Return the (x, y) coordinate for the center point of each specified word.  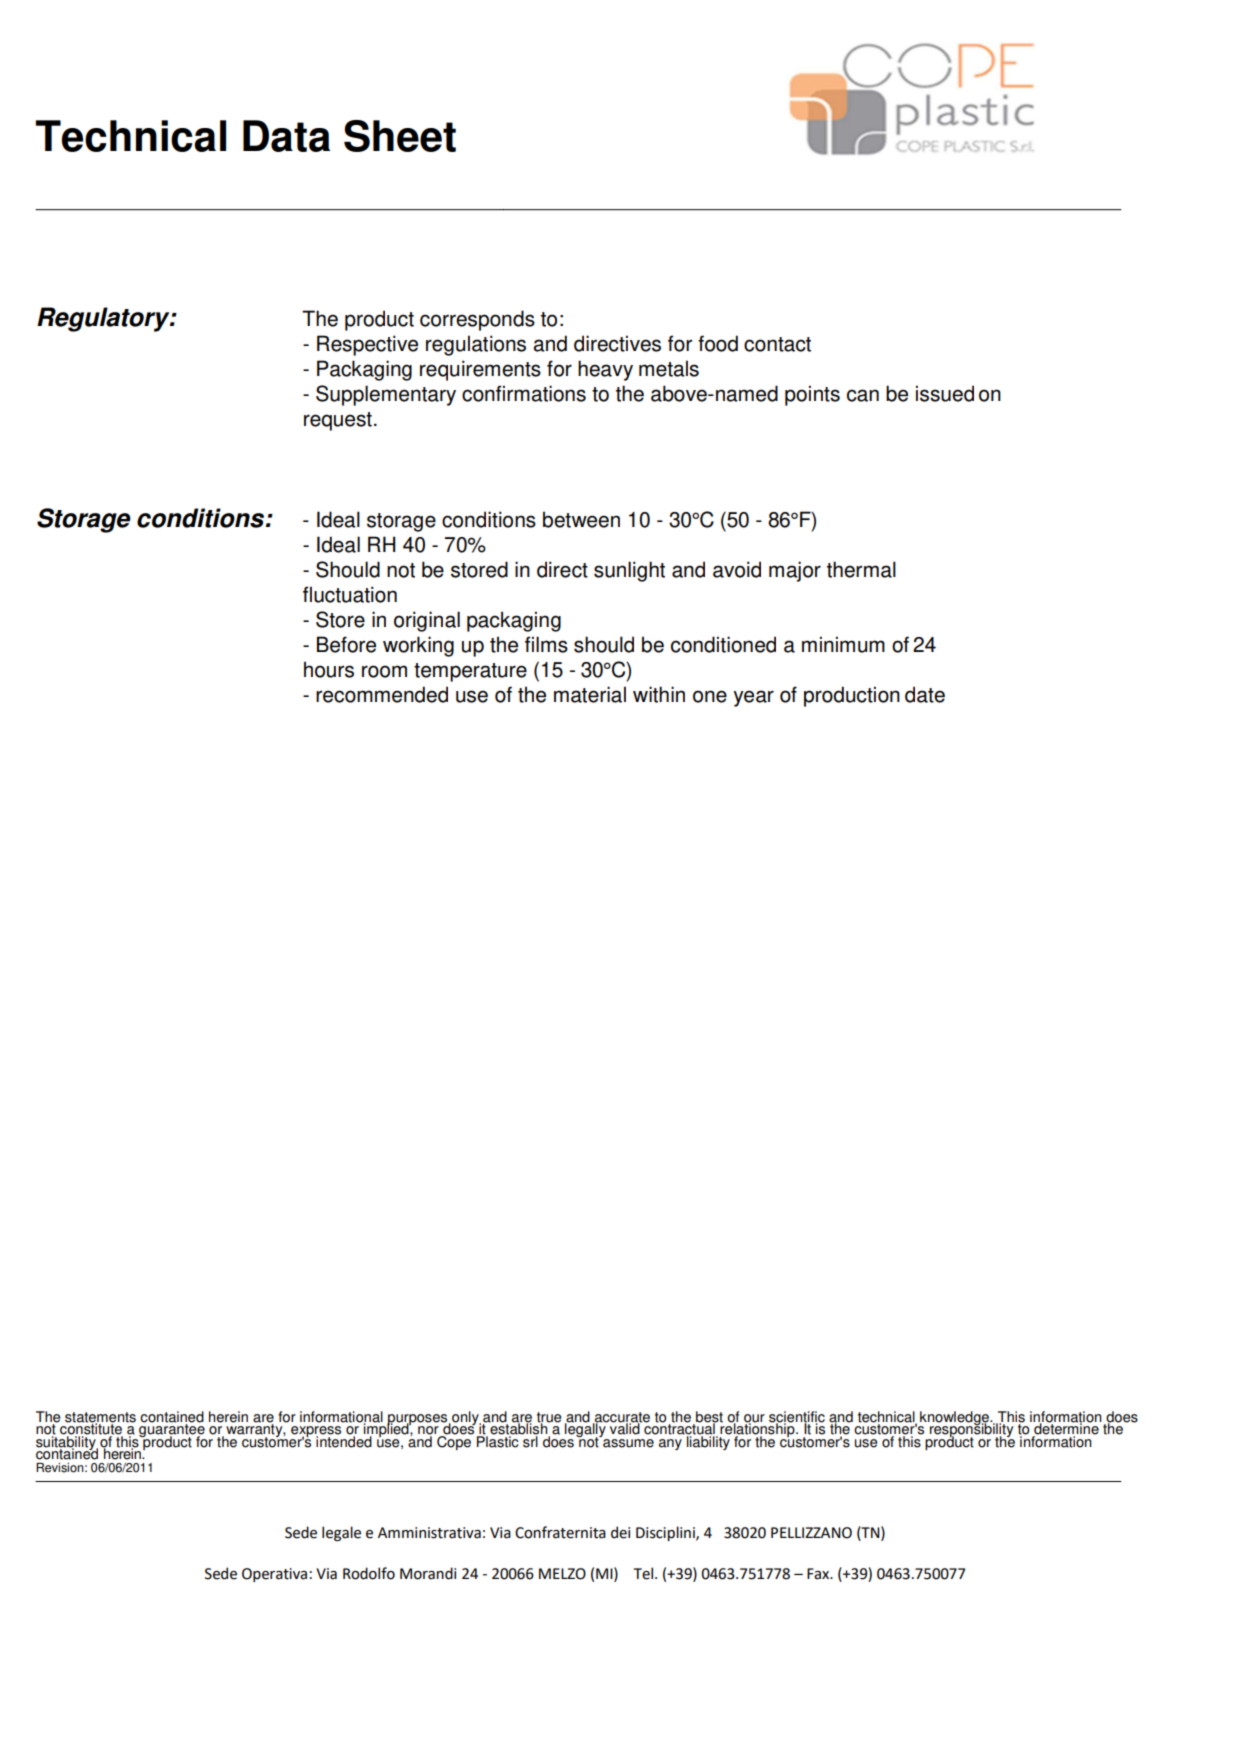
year (753, 698)
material (590, 694)
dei (620, 1532)
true (549, 1418)
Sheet (400, 136)
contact (777, 344)
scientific (797, 1417)
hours (329, 669)
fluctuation (350, 594)
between (581, 519)
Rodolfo (369, 1573)
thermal (861, 569)
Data (286, 136)
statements (100, 1418)
